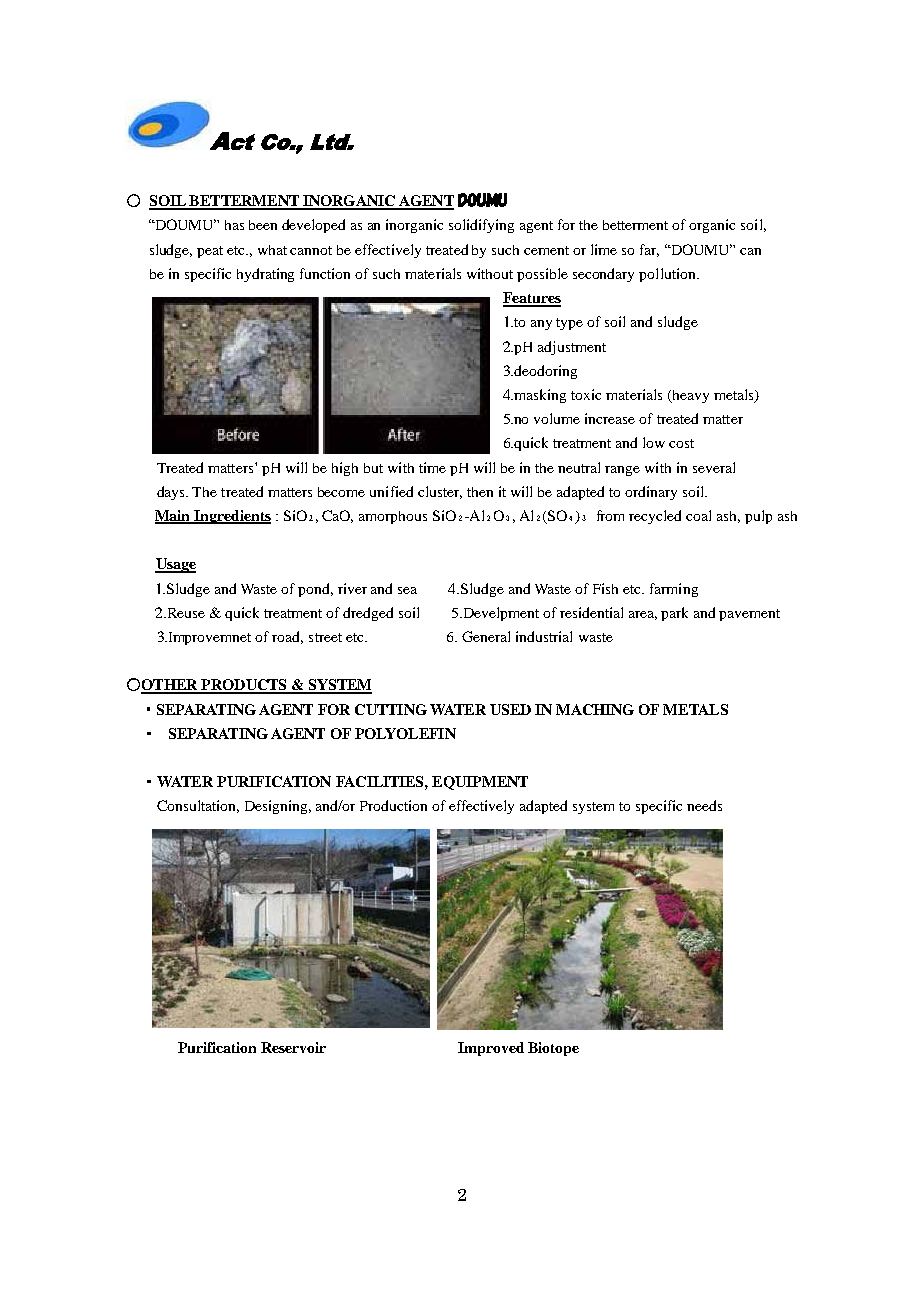 This image has width=924, height=1308. I want to click on solidifying, so click(481, 226).
